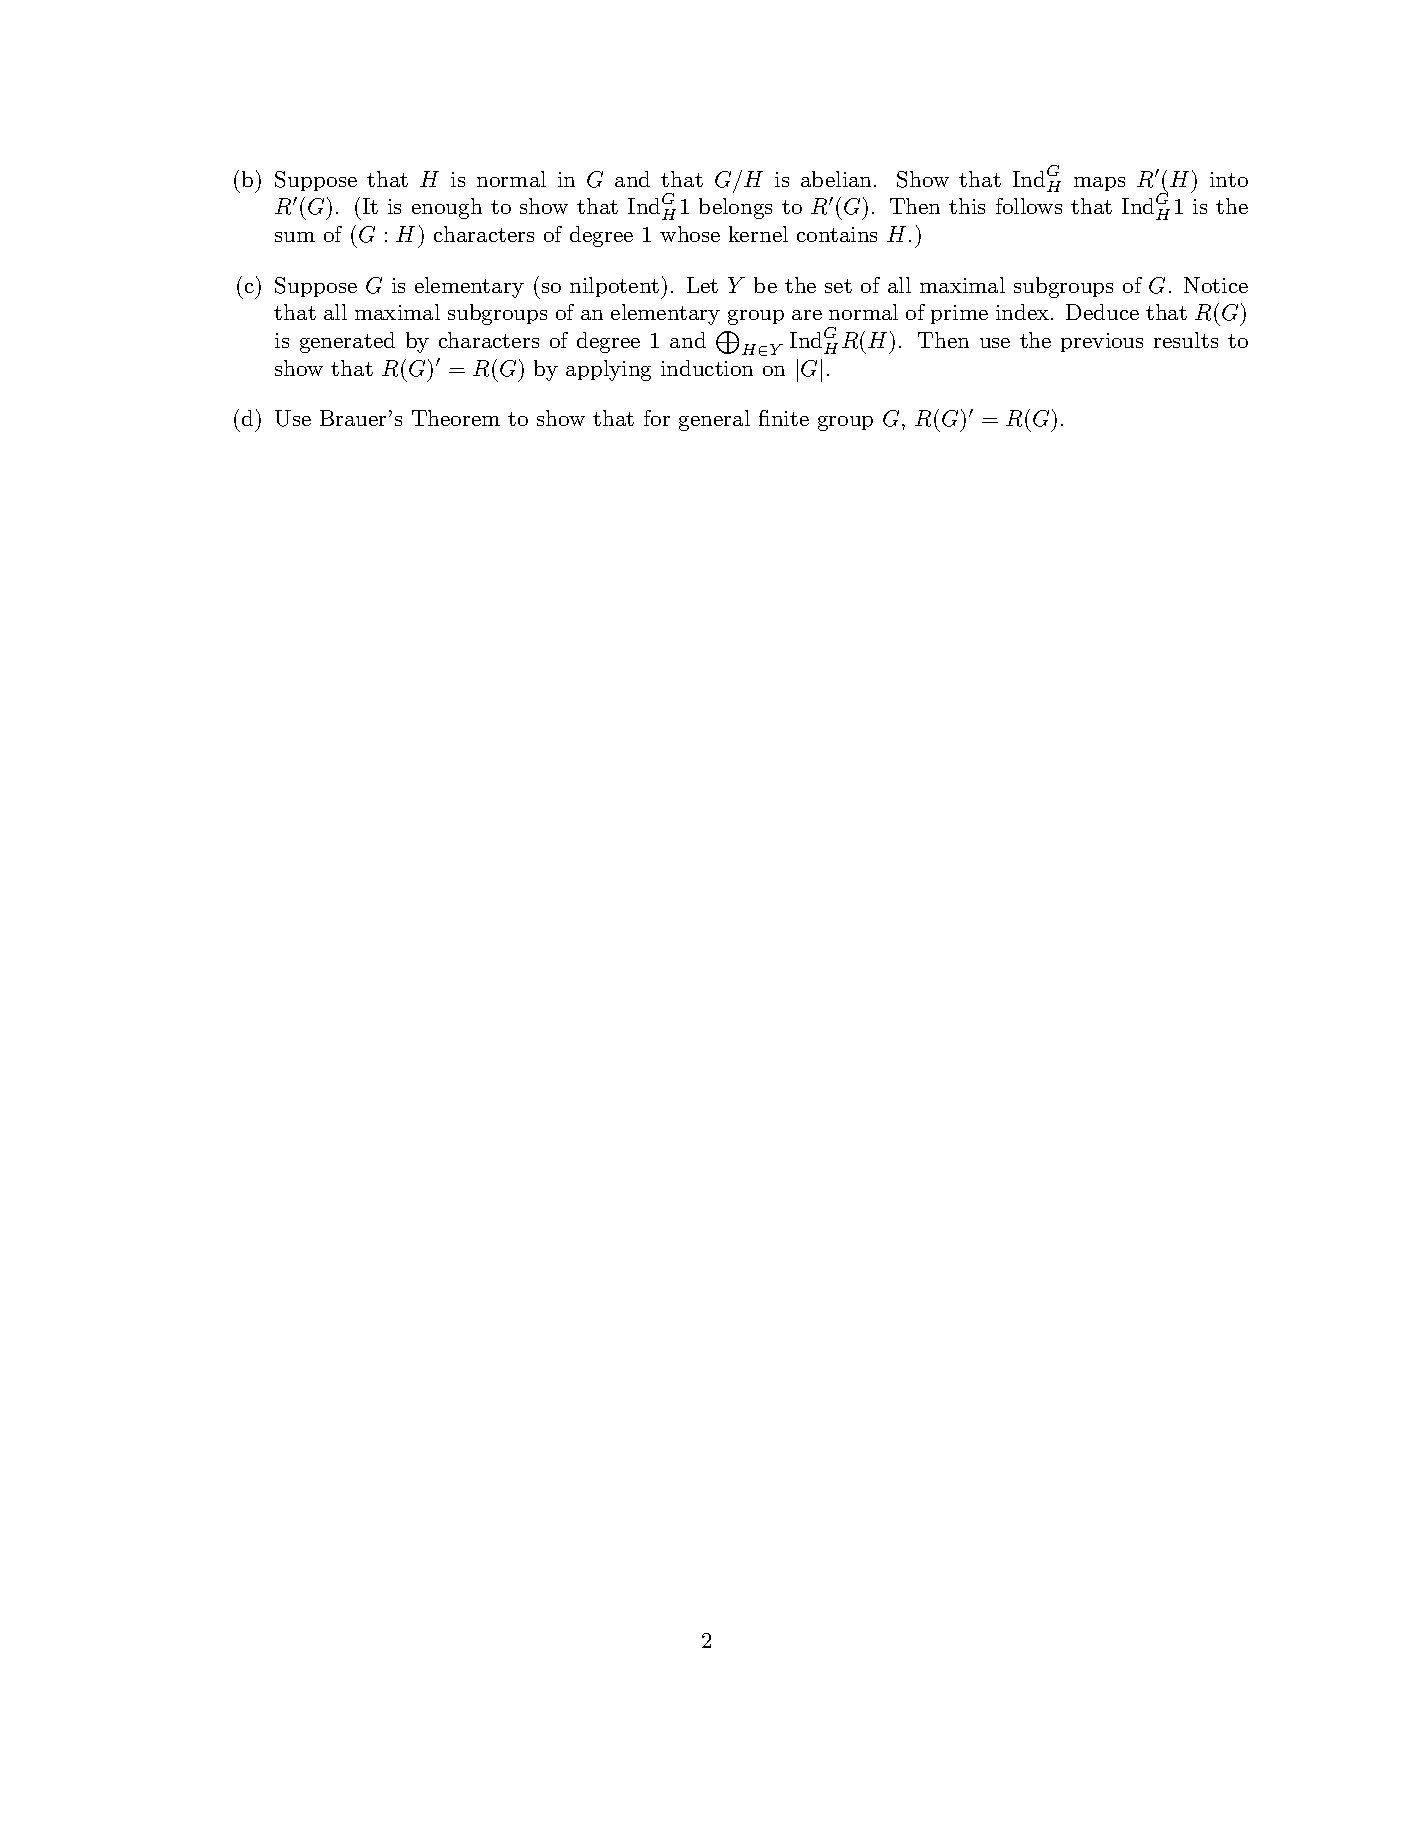 The height and width of the image is (1831, 1415). What do you see at coordinates (838, 179) in the image?
I see `abelian` at bounding box center [838, 179].
